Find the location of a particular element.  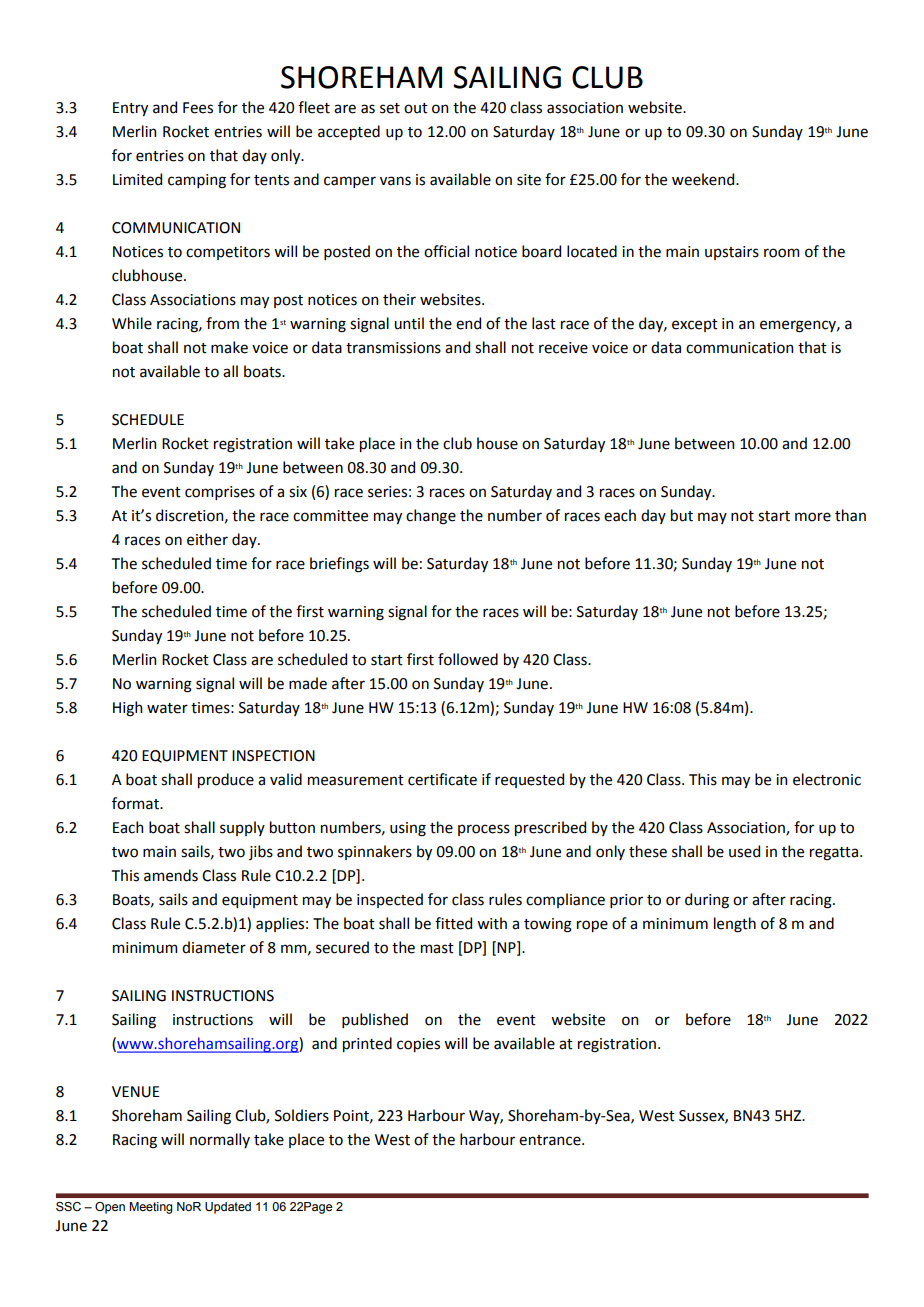

water is located at coordinates (167, 708).
